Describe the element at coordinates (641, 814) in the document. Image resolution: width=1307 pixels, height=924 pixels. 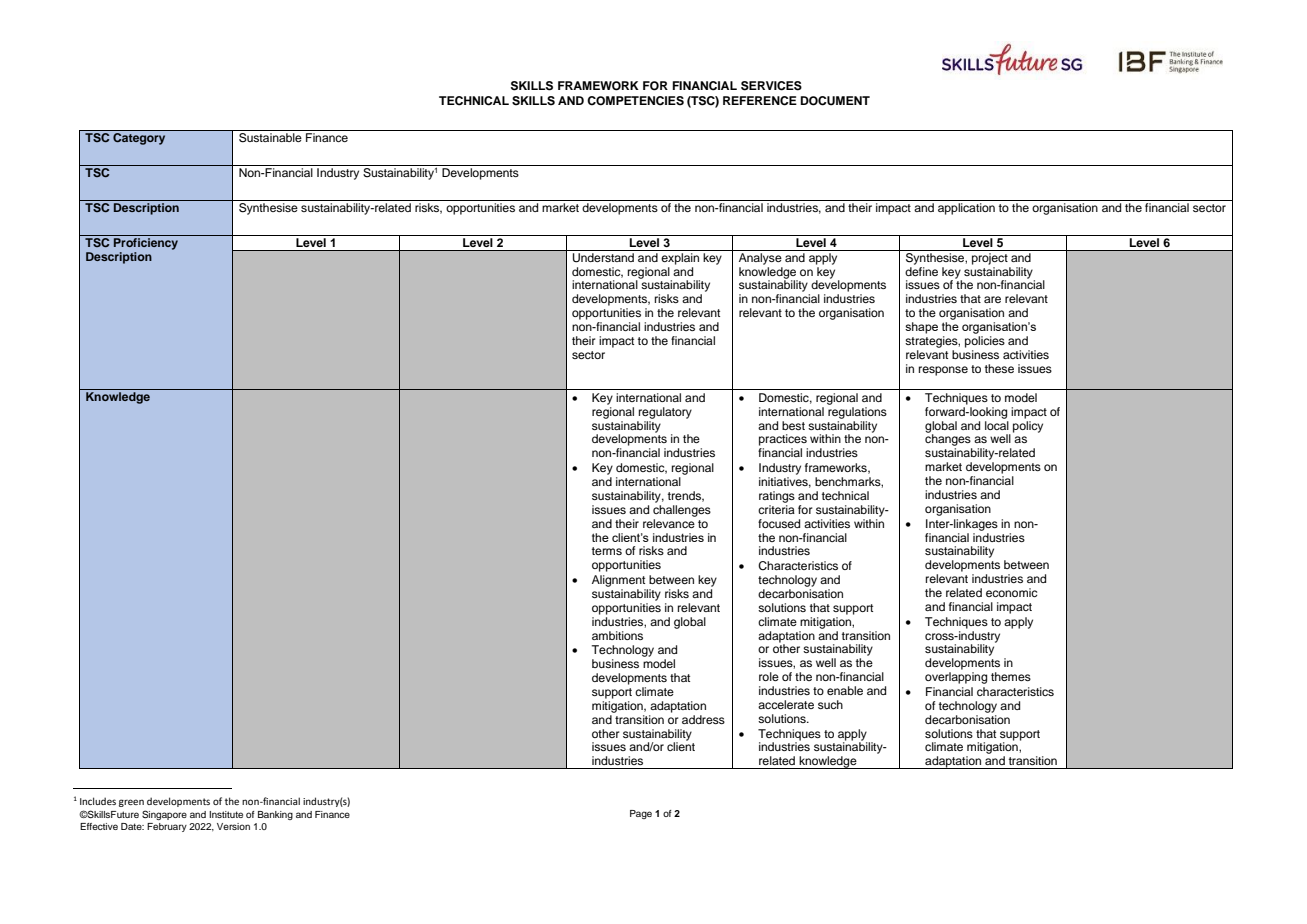
I see `Page` at that location.
